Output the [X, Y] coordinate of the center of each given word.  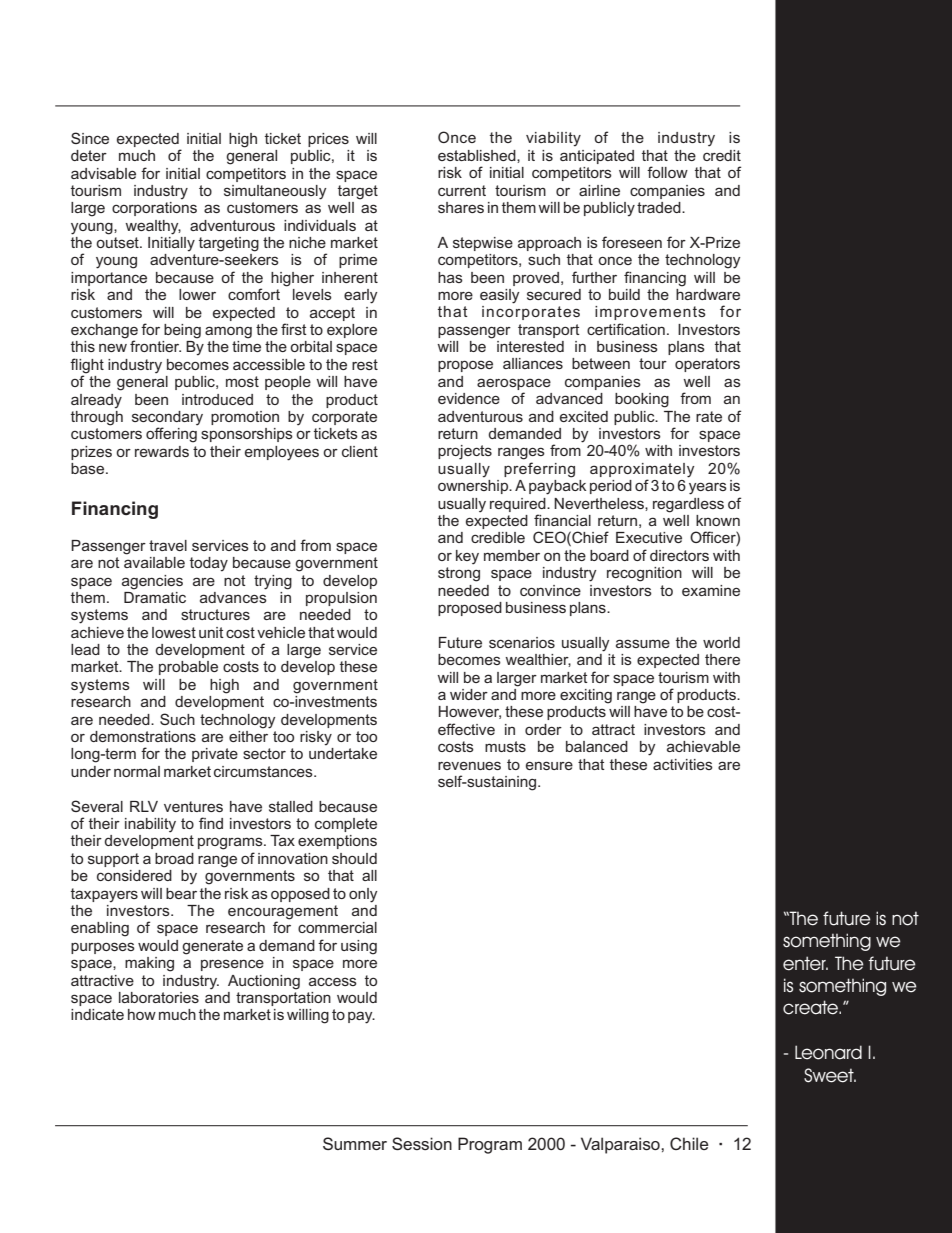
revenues [469, 765]
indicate [97, 1014]
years [708, 488]
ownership [474, 487]
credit [722, 155]
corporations [154, 209]
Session [422, 1143]
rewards [162, 451]
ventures [193, 806]
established [478, 156]
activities [683, 764]
